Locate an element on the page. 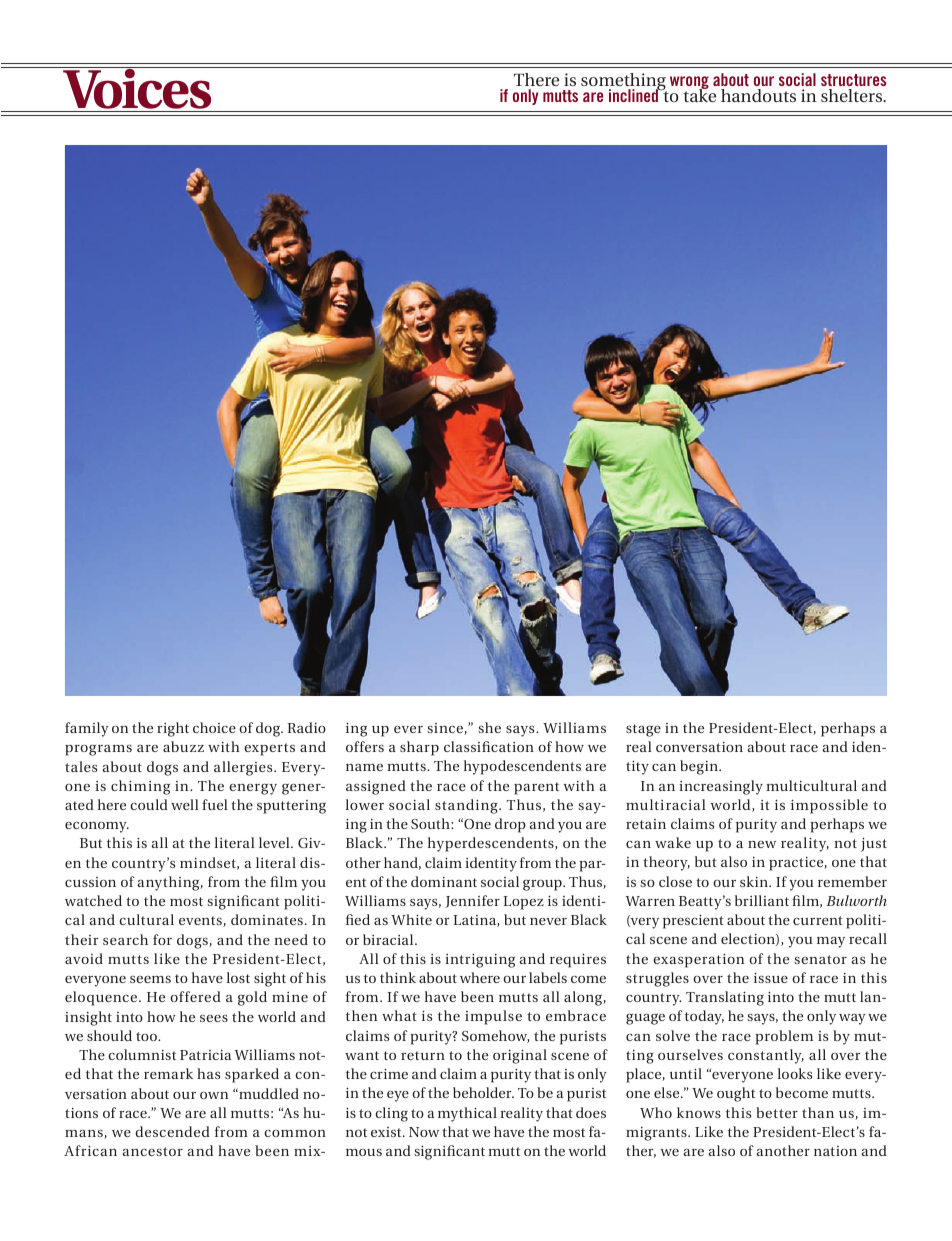 The height and width of the document is (1241, 952). choice is located at coordinates (214, 727).
